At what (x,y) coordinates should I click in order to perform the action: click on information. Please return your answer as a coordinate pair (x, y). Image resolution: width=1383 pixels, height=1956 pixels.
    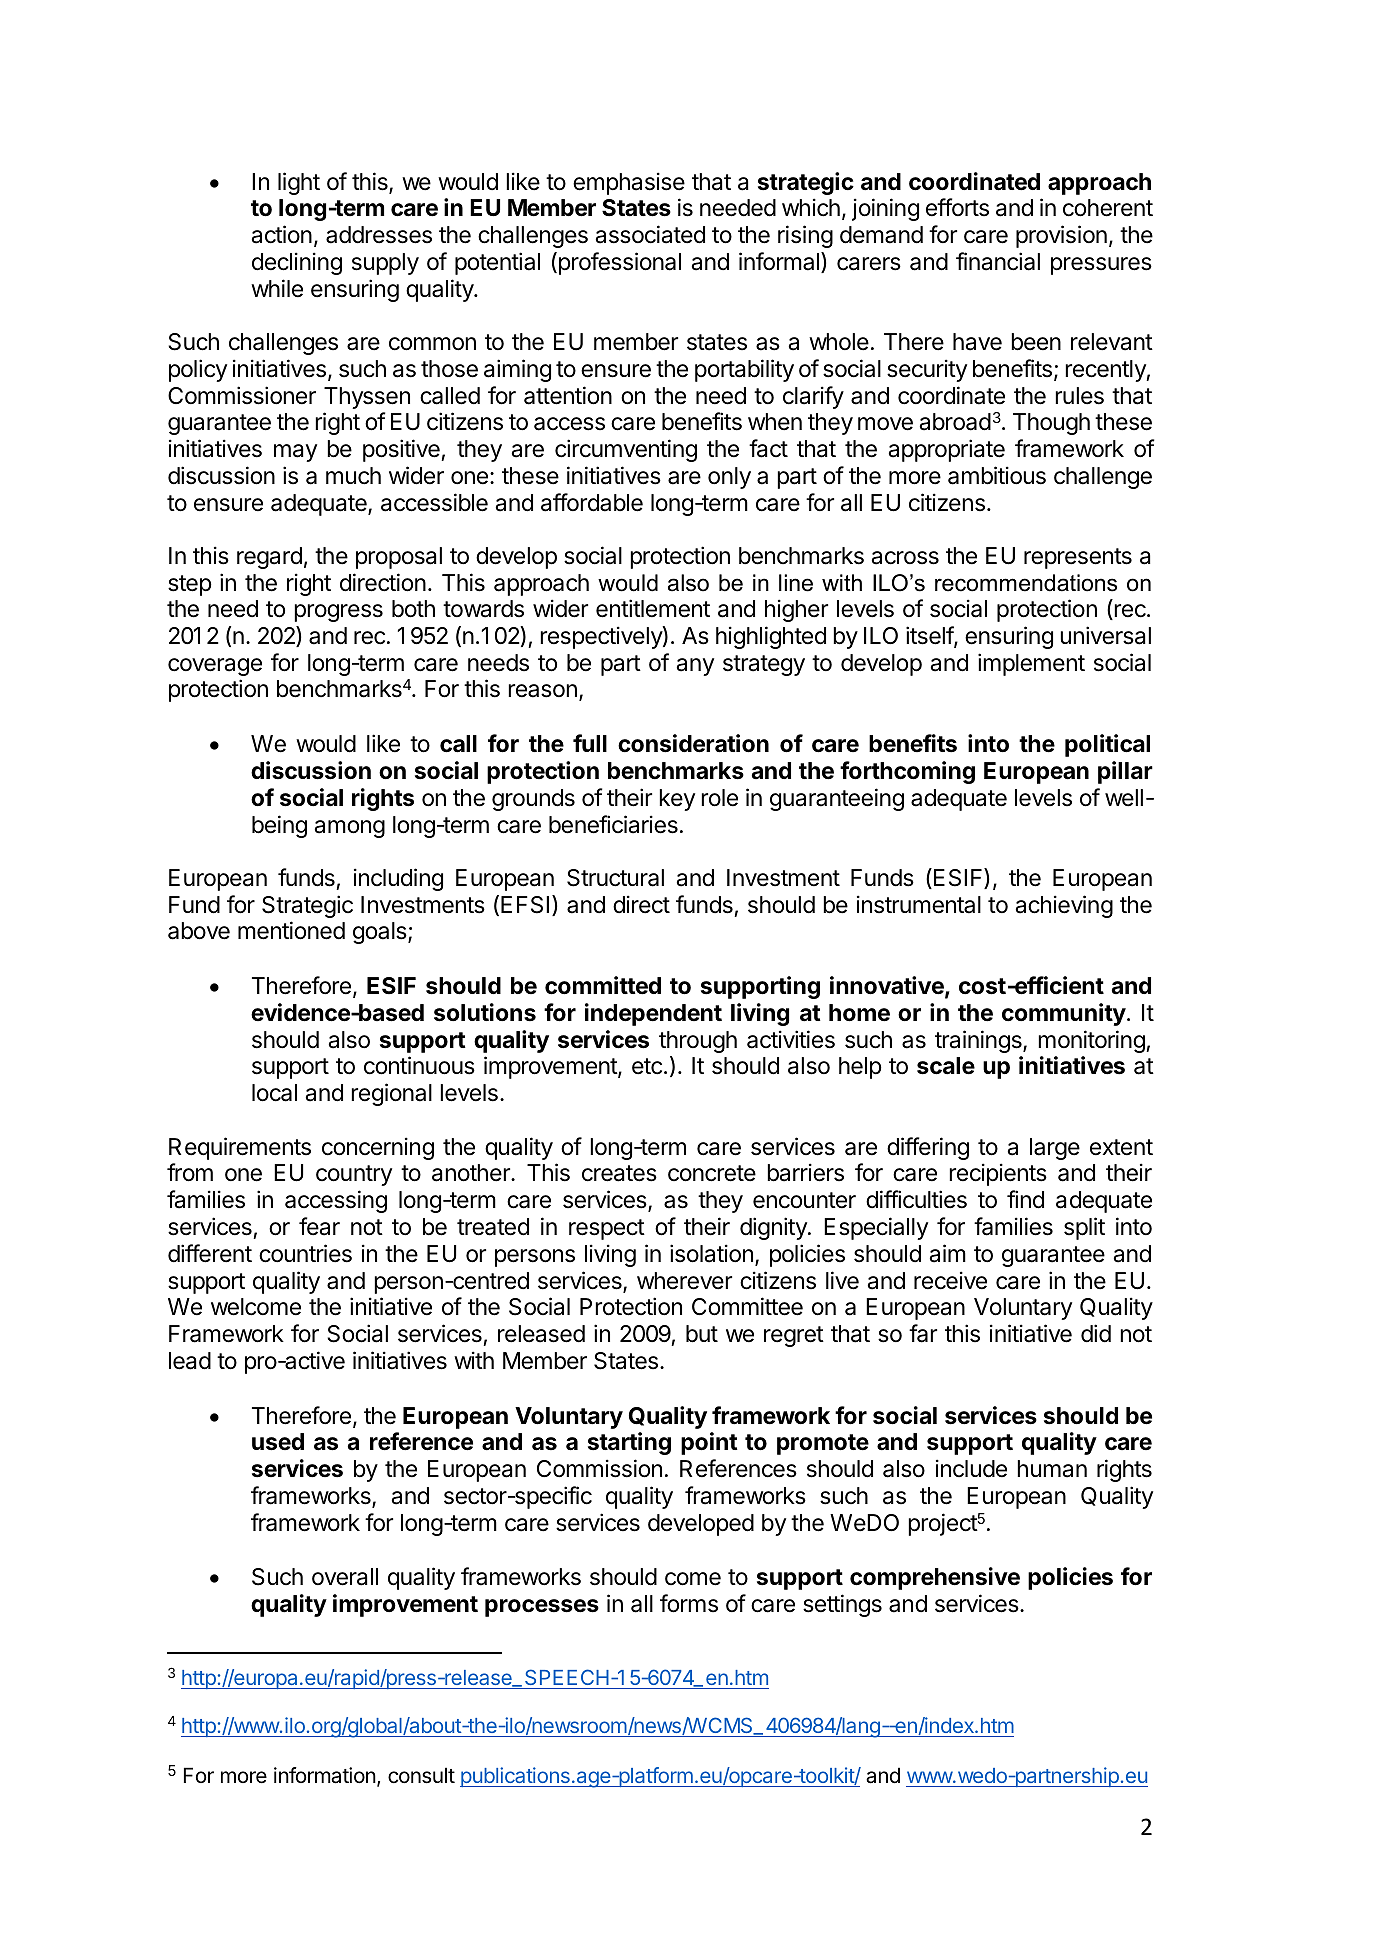
    Looking at the image, I should click on (325, 1775).
